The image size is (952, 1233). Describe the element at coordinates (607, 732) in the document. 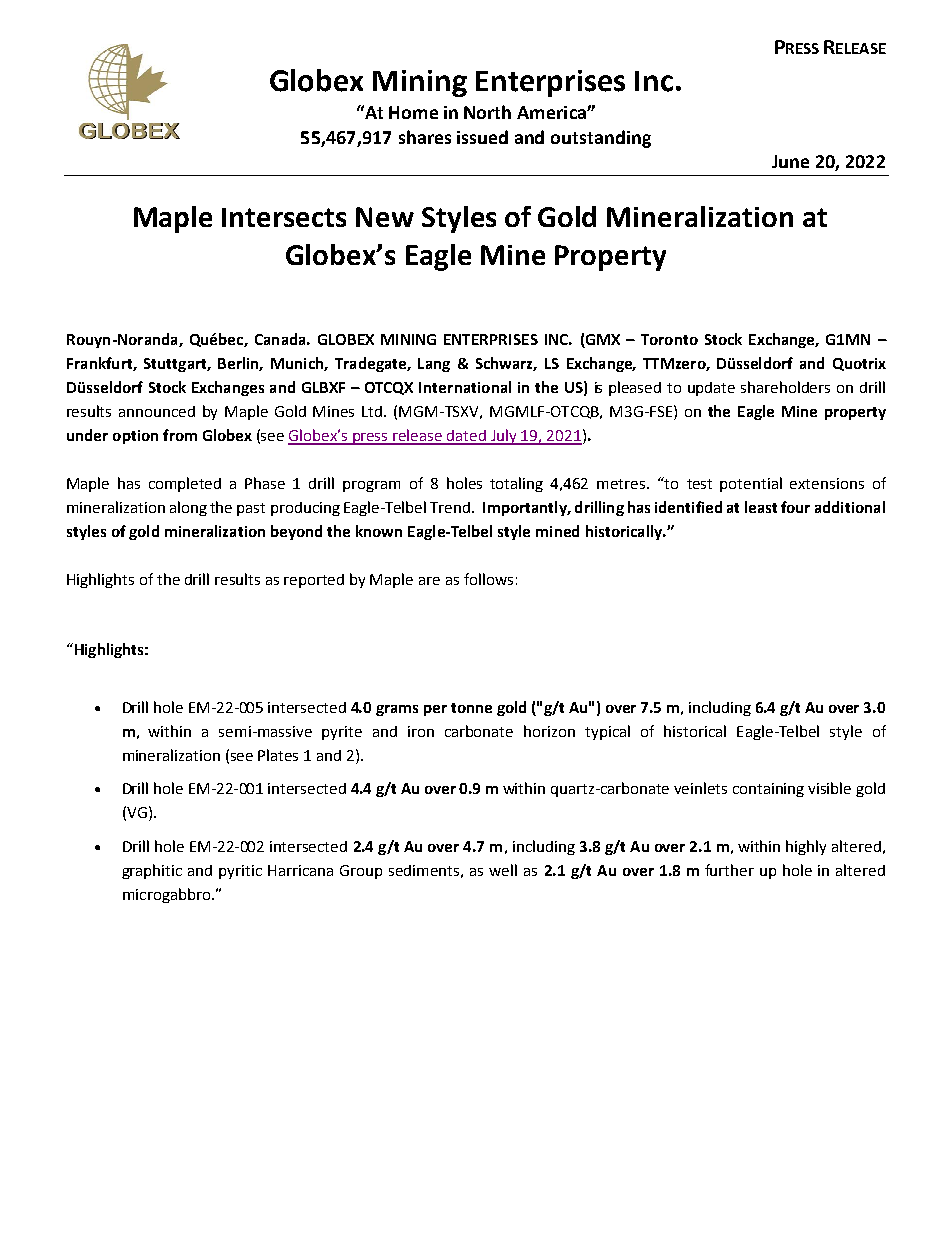

I see `typical` at that location.
